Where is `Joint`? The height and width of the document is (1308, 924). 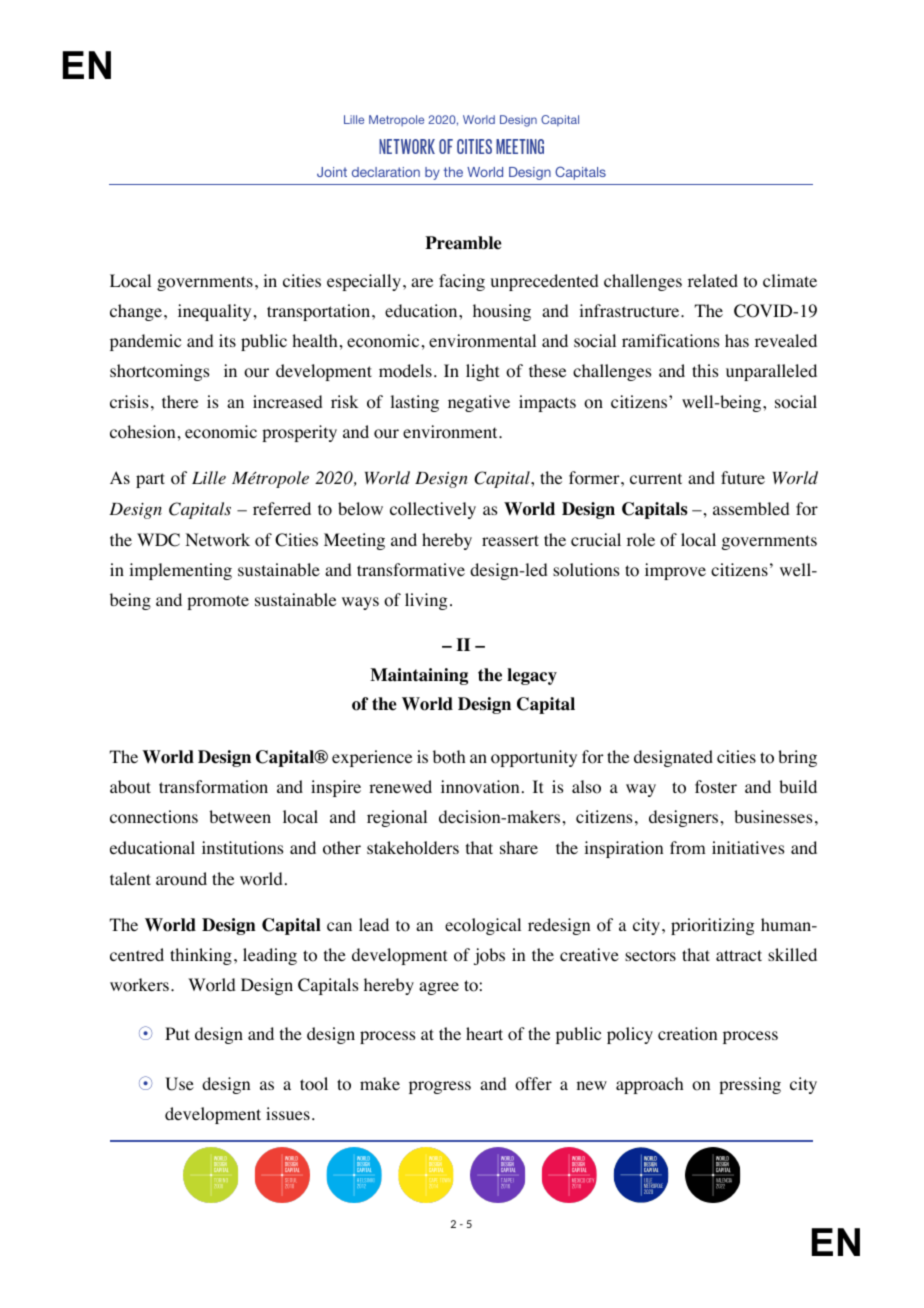 Joint is located at coordinates (332, 172).
